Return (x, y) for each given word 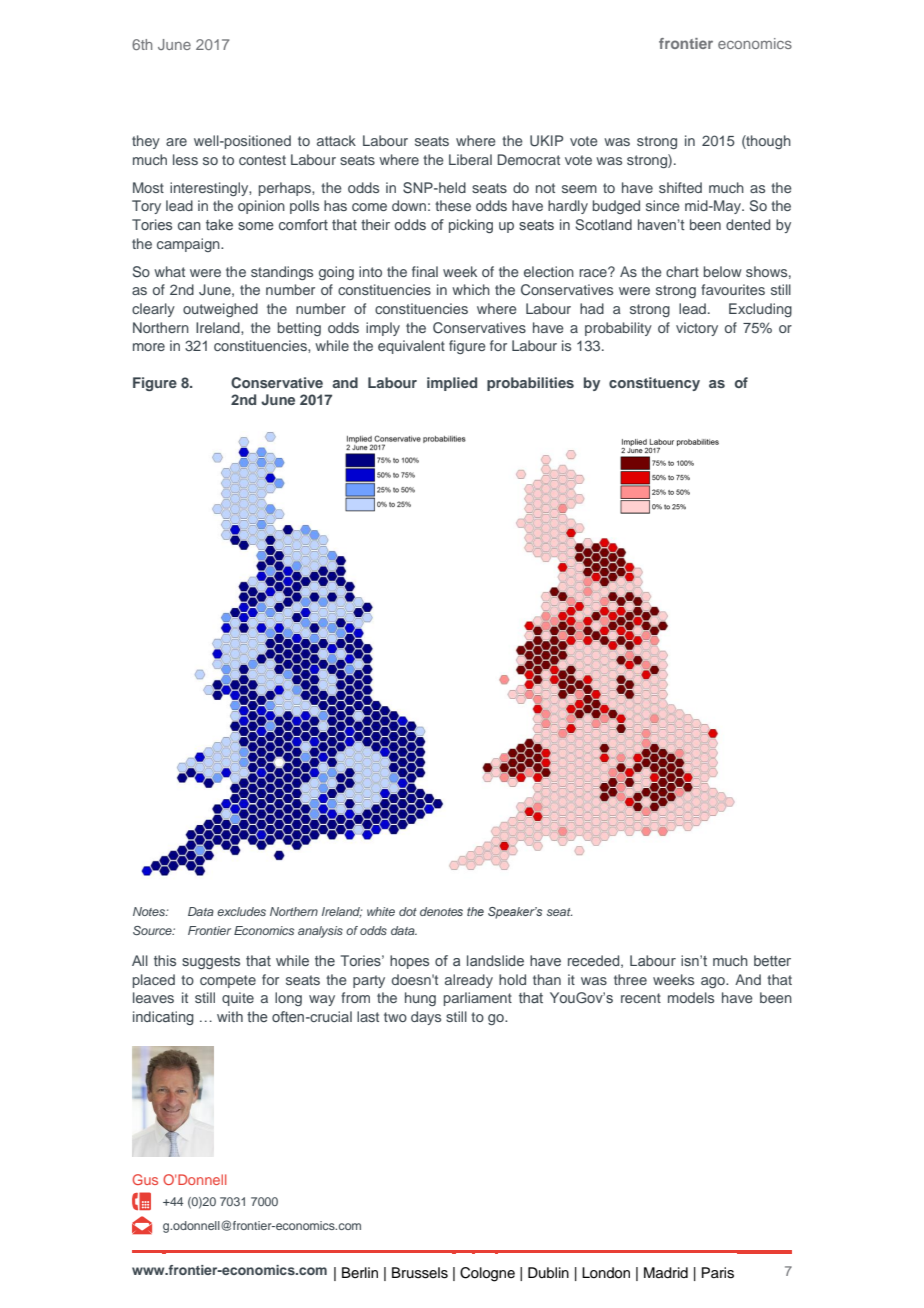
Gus (145, 1179)
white (381, 911)
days (426, 1018)
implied (452, 384)
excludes (241, 911)
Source (153, 930)
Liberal (470, 159)
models (691, 997)
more (149, 347)
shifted (680, 187)
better (772, 960)
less (185, 159)
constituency (654, 384)
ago (714, 982)
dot (408, 911)
